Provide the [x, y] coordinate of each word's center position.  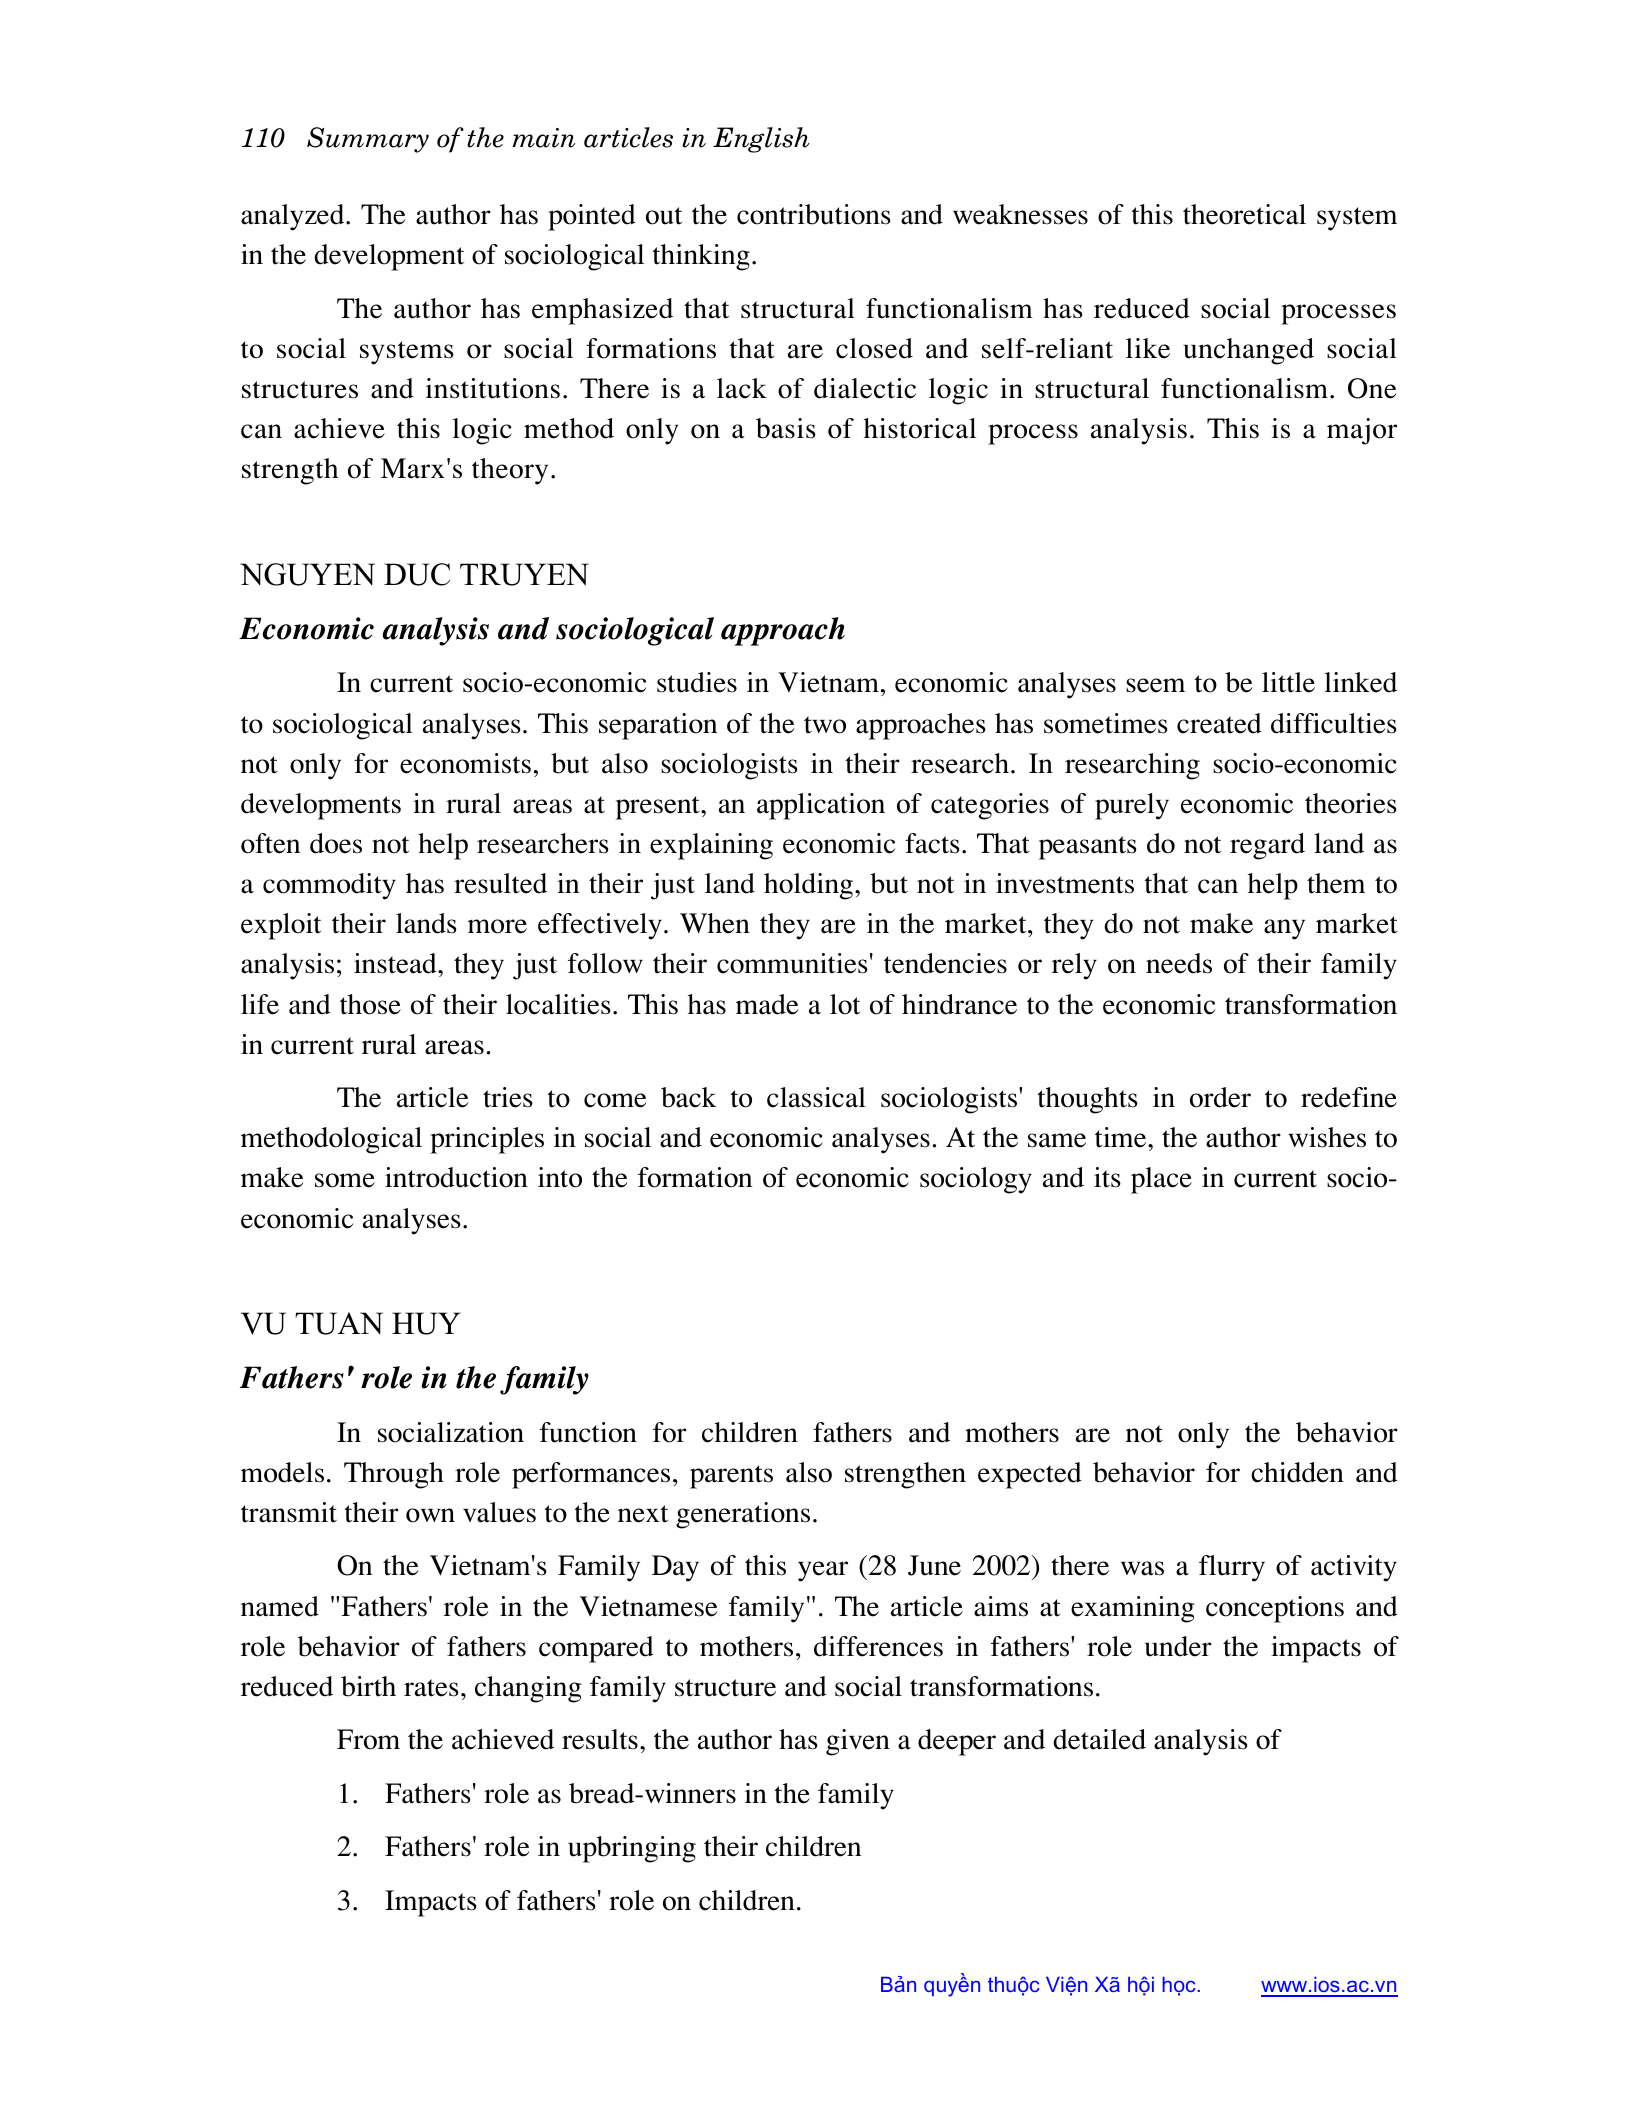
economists [465, 763]
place [1161, 1180]
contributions [814, 214]
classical [816, 1097]
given [858, 1742]
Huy [426, 1323]
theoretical [1244, 214]
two [825, 725]
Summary [368, 140]
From [368, 1739]
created [1219, 723]
